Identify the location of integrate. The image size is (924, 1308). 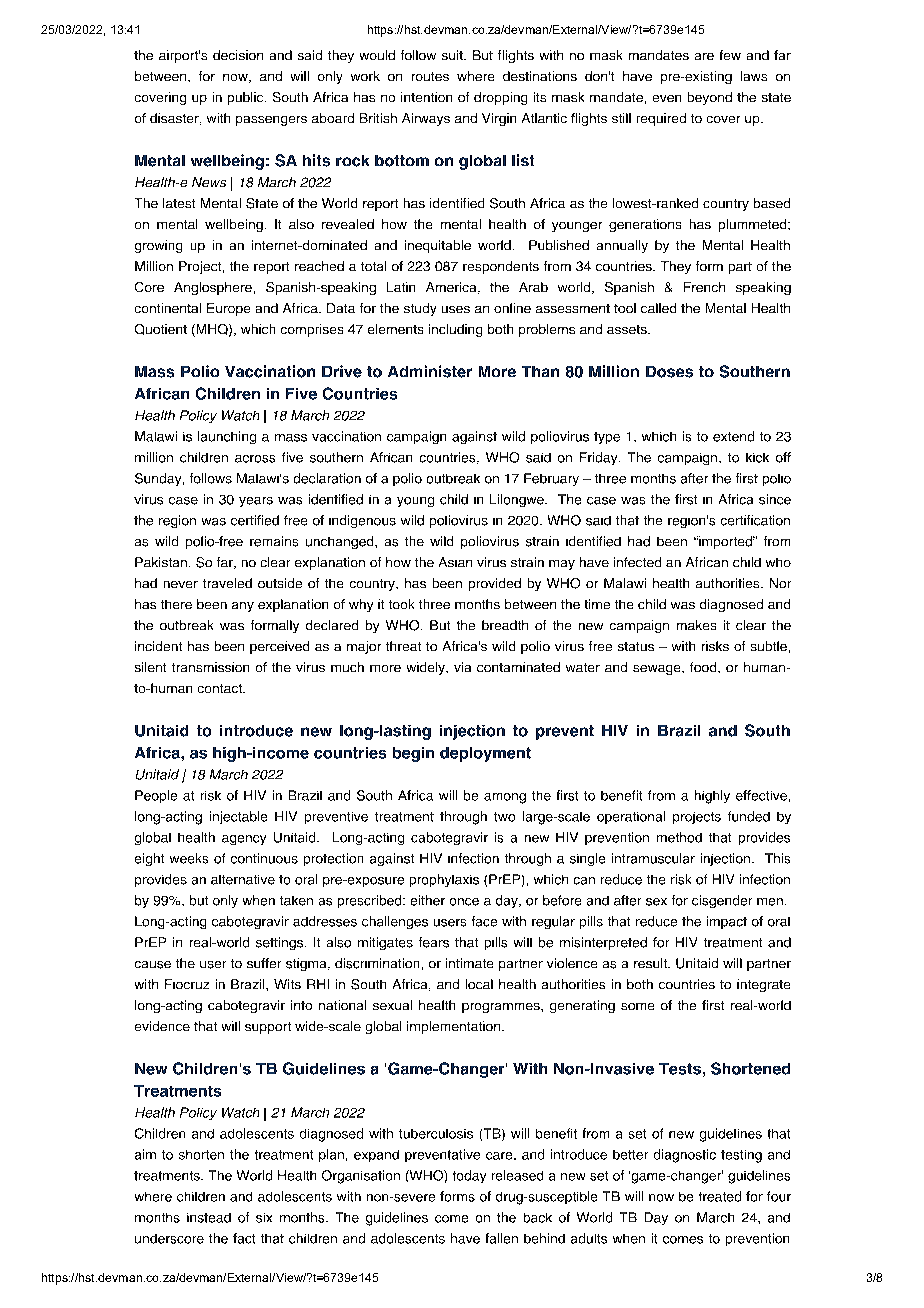
(763, 985).
